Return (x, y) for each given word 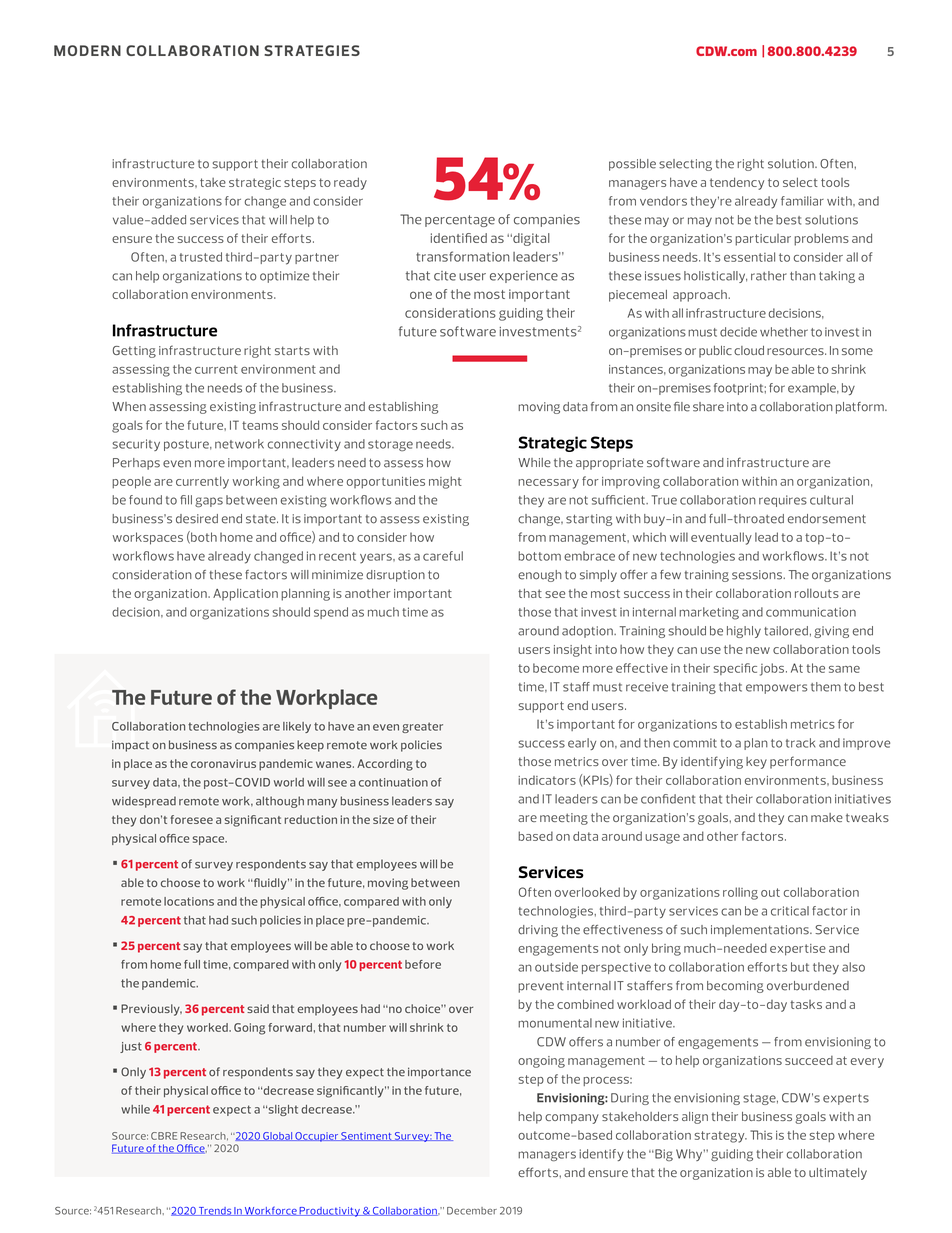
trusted (201, 257)
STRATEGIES (312, 50)
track (800, 743)
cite (445, 276)
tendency (737, 183)
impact (130, 746)
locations (189, 901)
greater (422, 727)
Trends (215, 1211)
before (423, 964)
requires (783, 501)
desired (197, 519)
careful (443, 556)
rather (769, 276)
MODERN (87, 50)
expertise (798, 950)
